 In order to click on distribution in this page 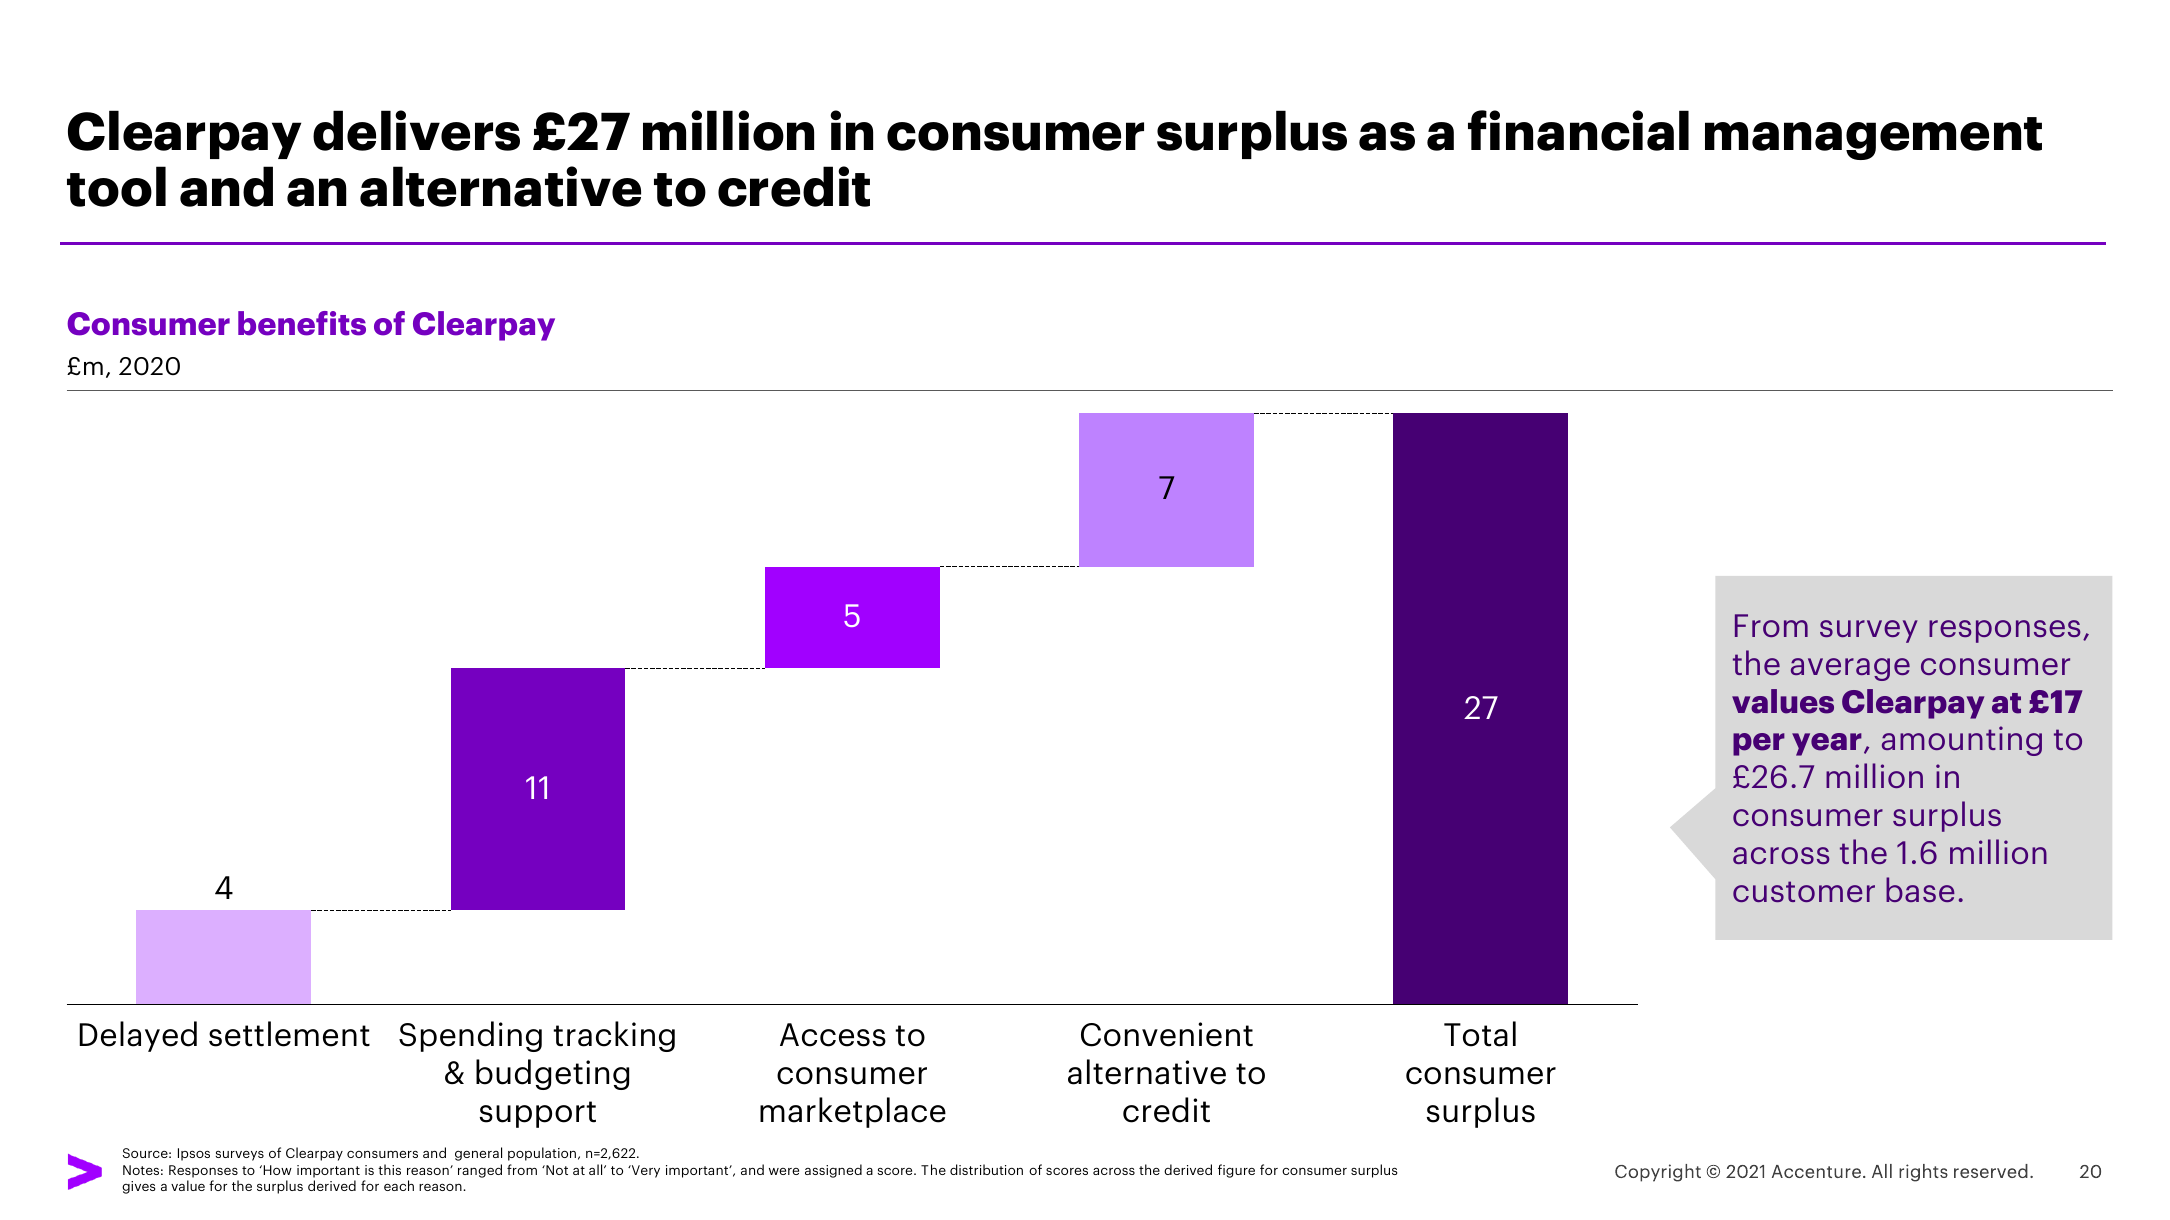, I will do `click(986, 1169)`.
